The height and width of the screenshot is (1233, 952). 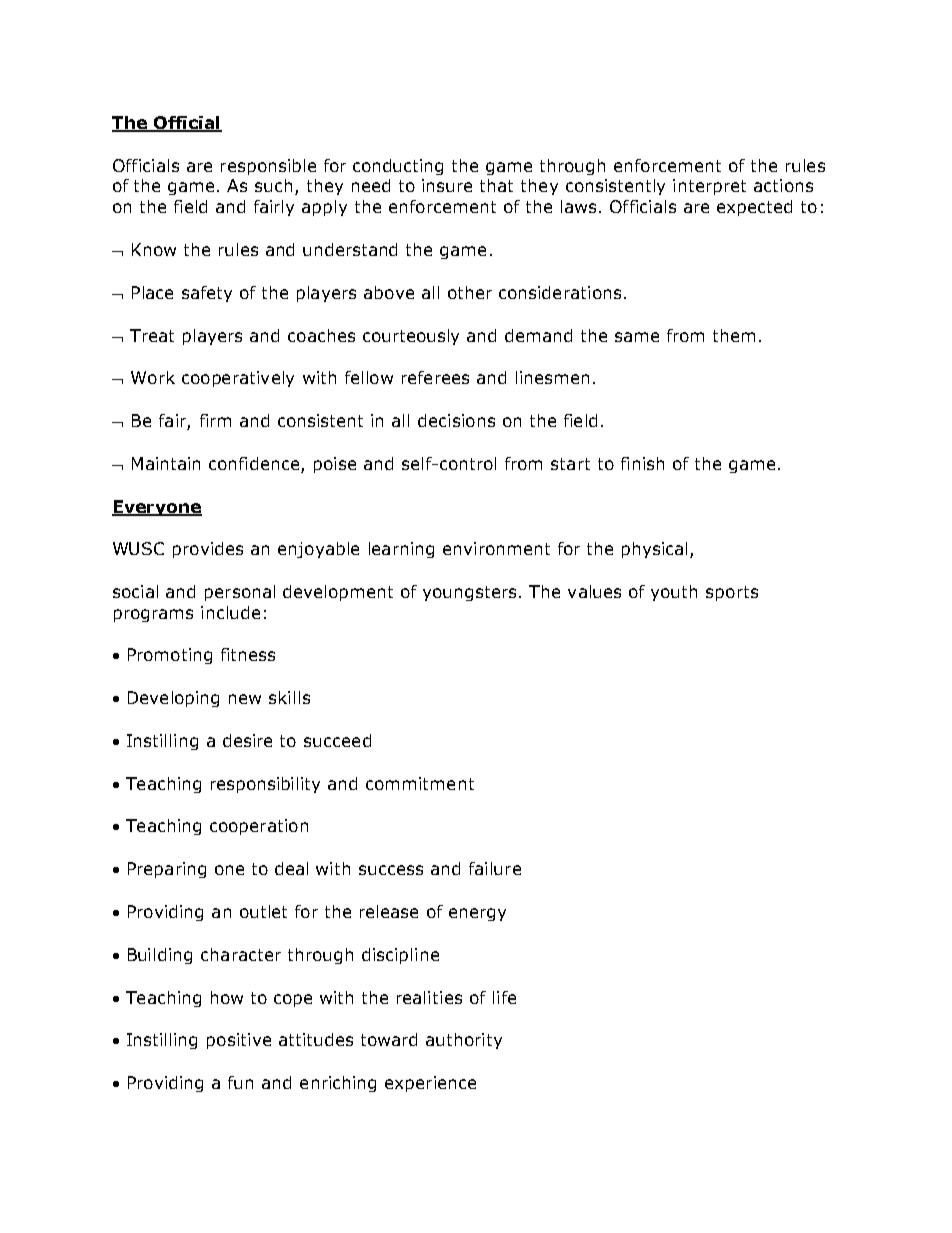 What do you see at coordinates (464, 1041) in the screenshot?
I see `authority` at bounding box center [464, 1041].
